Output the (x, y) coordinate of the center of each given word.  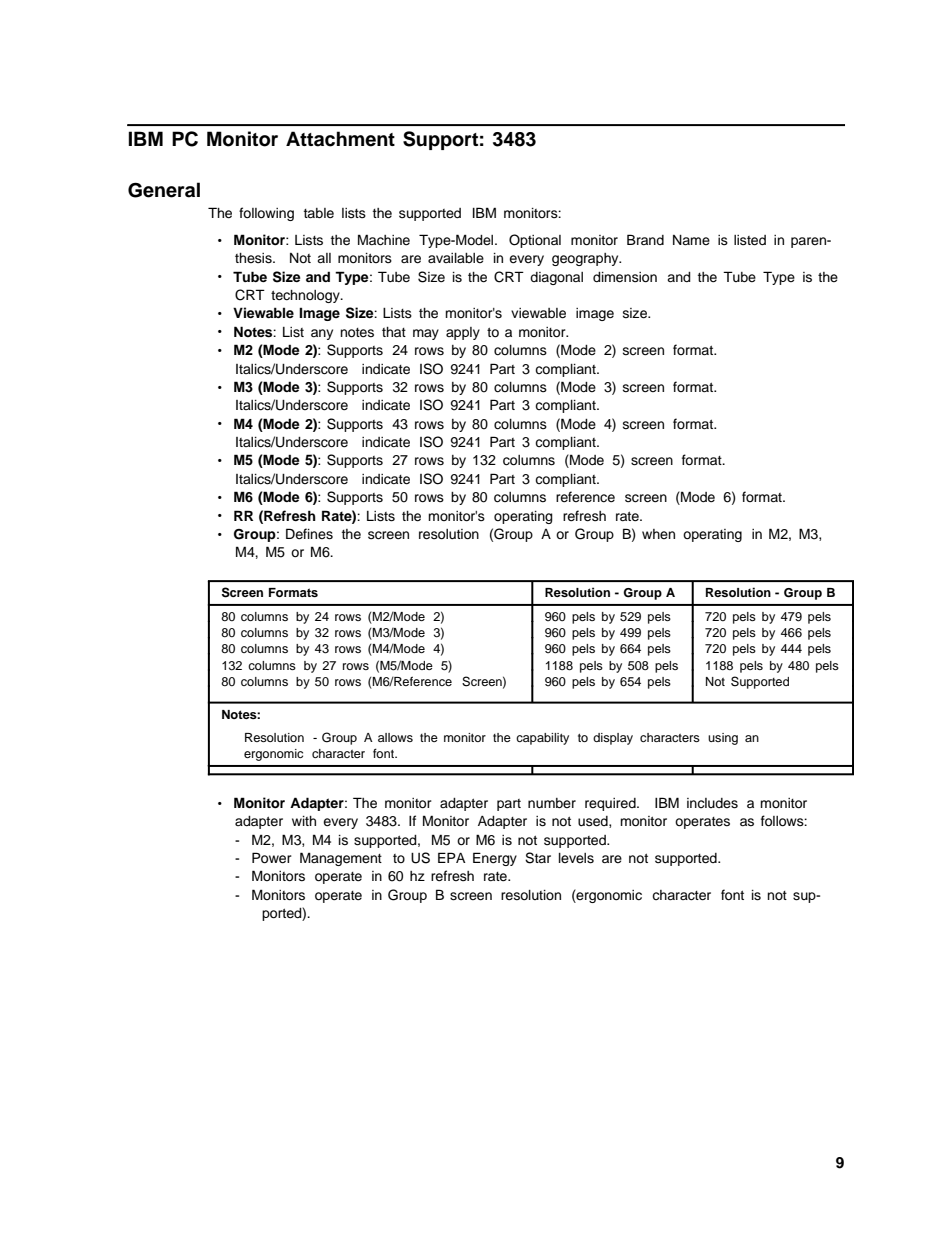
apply (463, 333)
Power (272, 858)
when (658, 534)
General (164, 190)
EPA (452, 857)
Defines (309, 534)
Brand (645, 239)
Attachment (340, 139)
